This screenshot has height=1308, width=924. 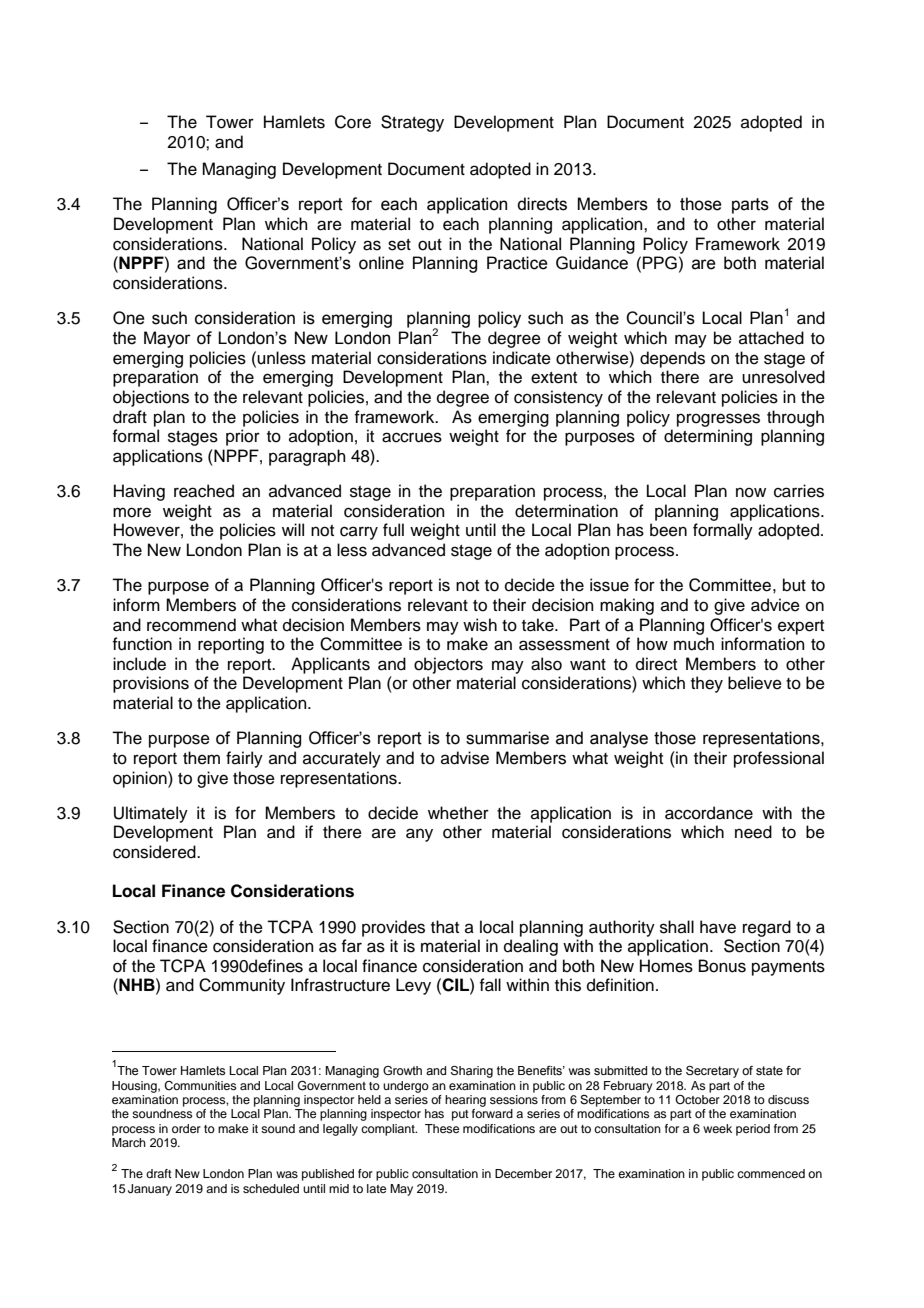 What do you see at coordinates (442, 1128) in the screenshot?
I see `These` at bounding box center [442, 1128].
